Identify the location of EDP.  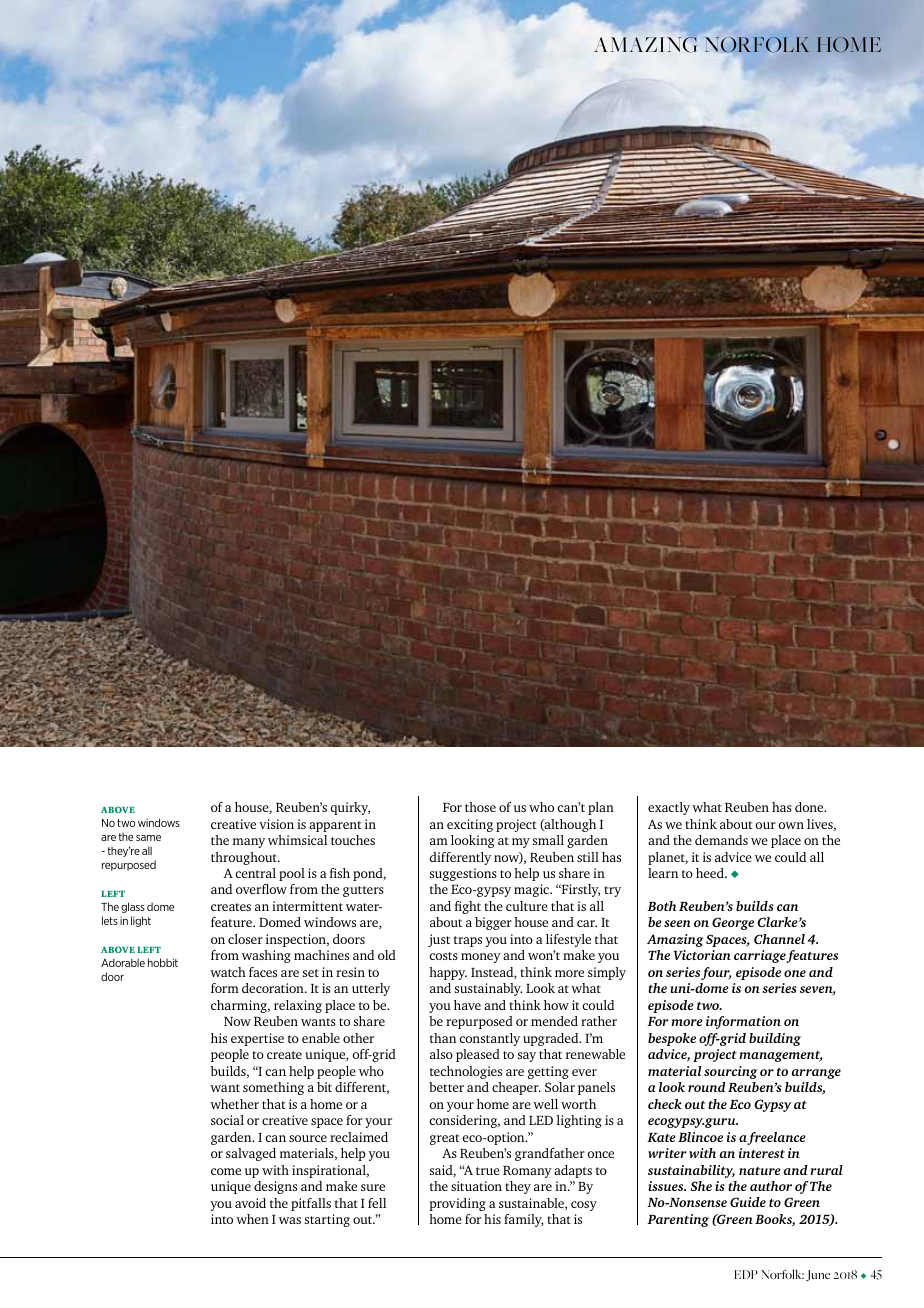
(746, 1274).
